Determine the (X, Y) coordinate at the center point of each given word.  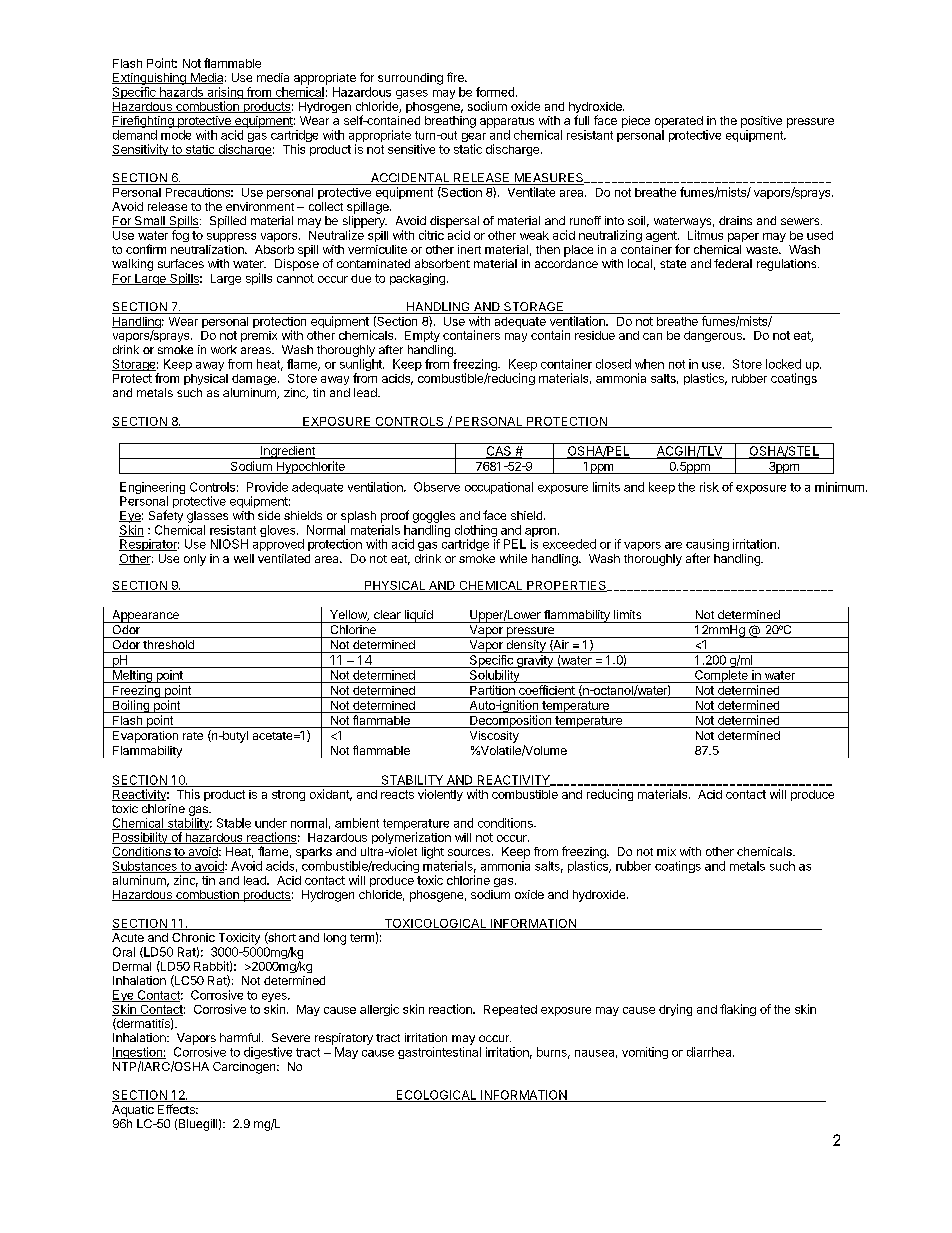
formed (495, 92)
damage (255, 379)
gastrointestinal (439, 1053)
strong (288, 795)
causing (707, 546)
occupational (499, 488)
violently (440, 795)
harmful (241, 1037)
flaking (738, 1010)
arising (225, 94)
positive (761, 122)
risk (709, 487)
